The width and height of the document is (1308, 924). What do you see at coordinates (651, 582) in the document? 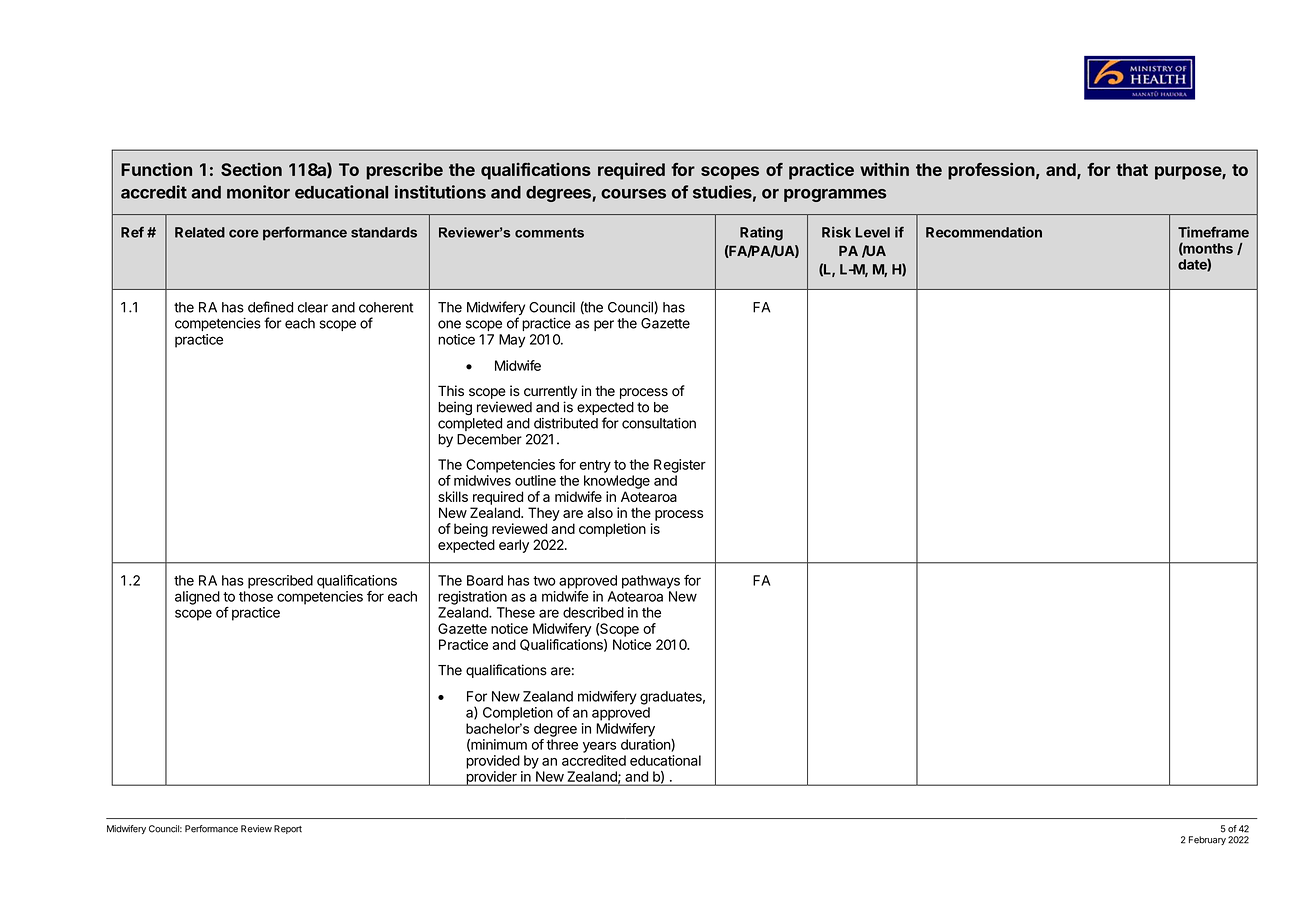
I see `pathways` at bounding box center [651, 582].
